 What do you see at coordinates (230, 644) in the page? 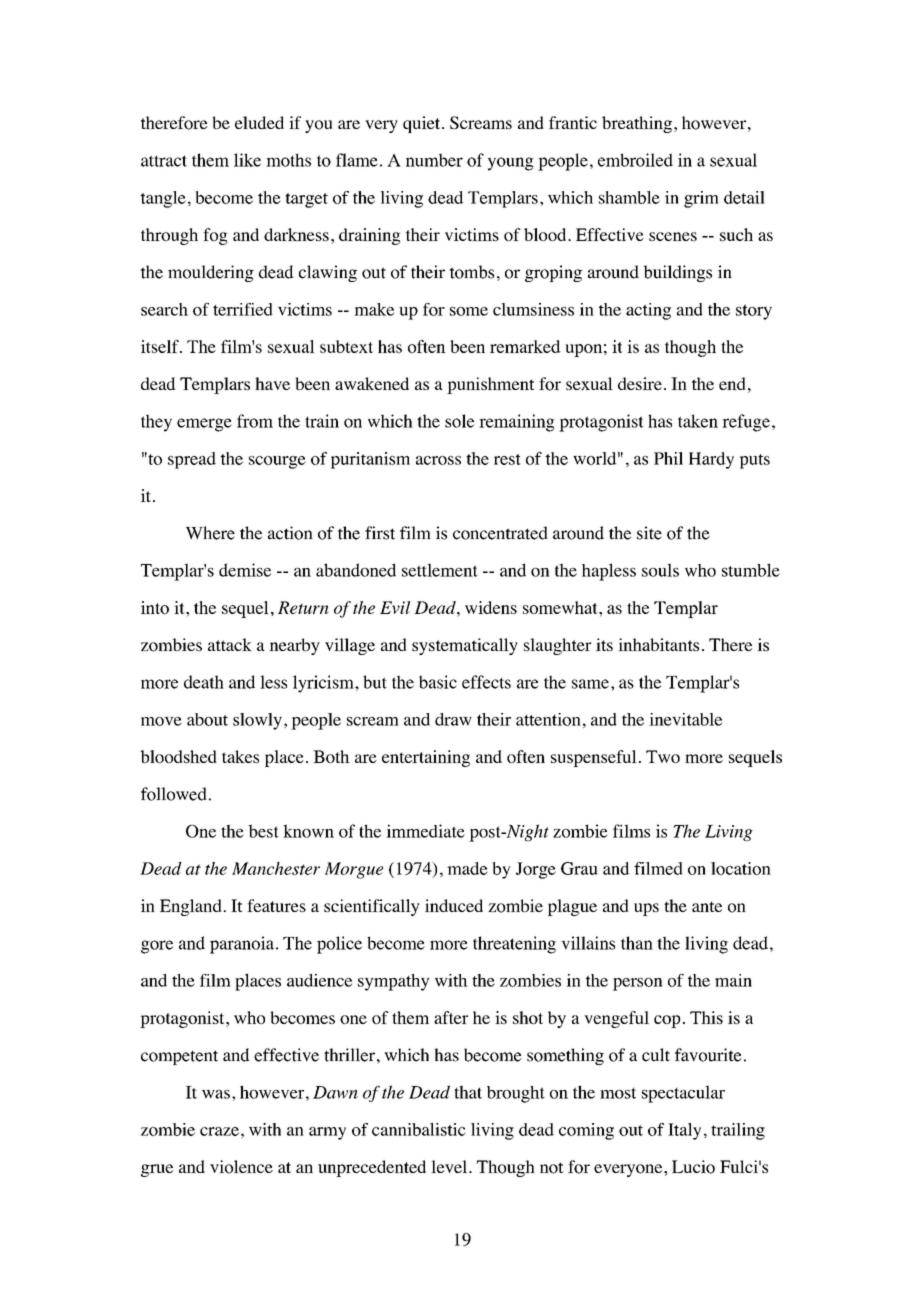
I see `attack` at bounding box center [230, 644].
